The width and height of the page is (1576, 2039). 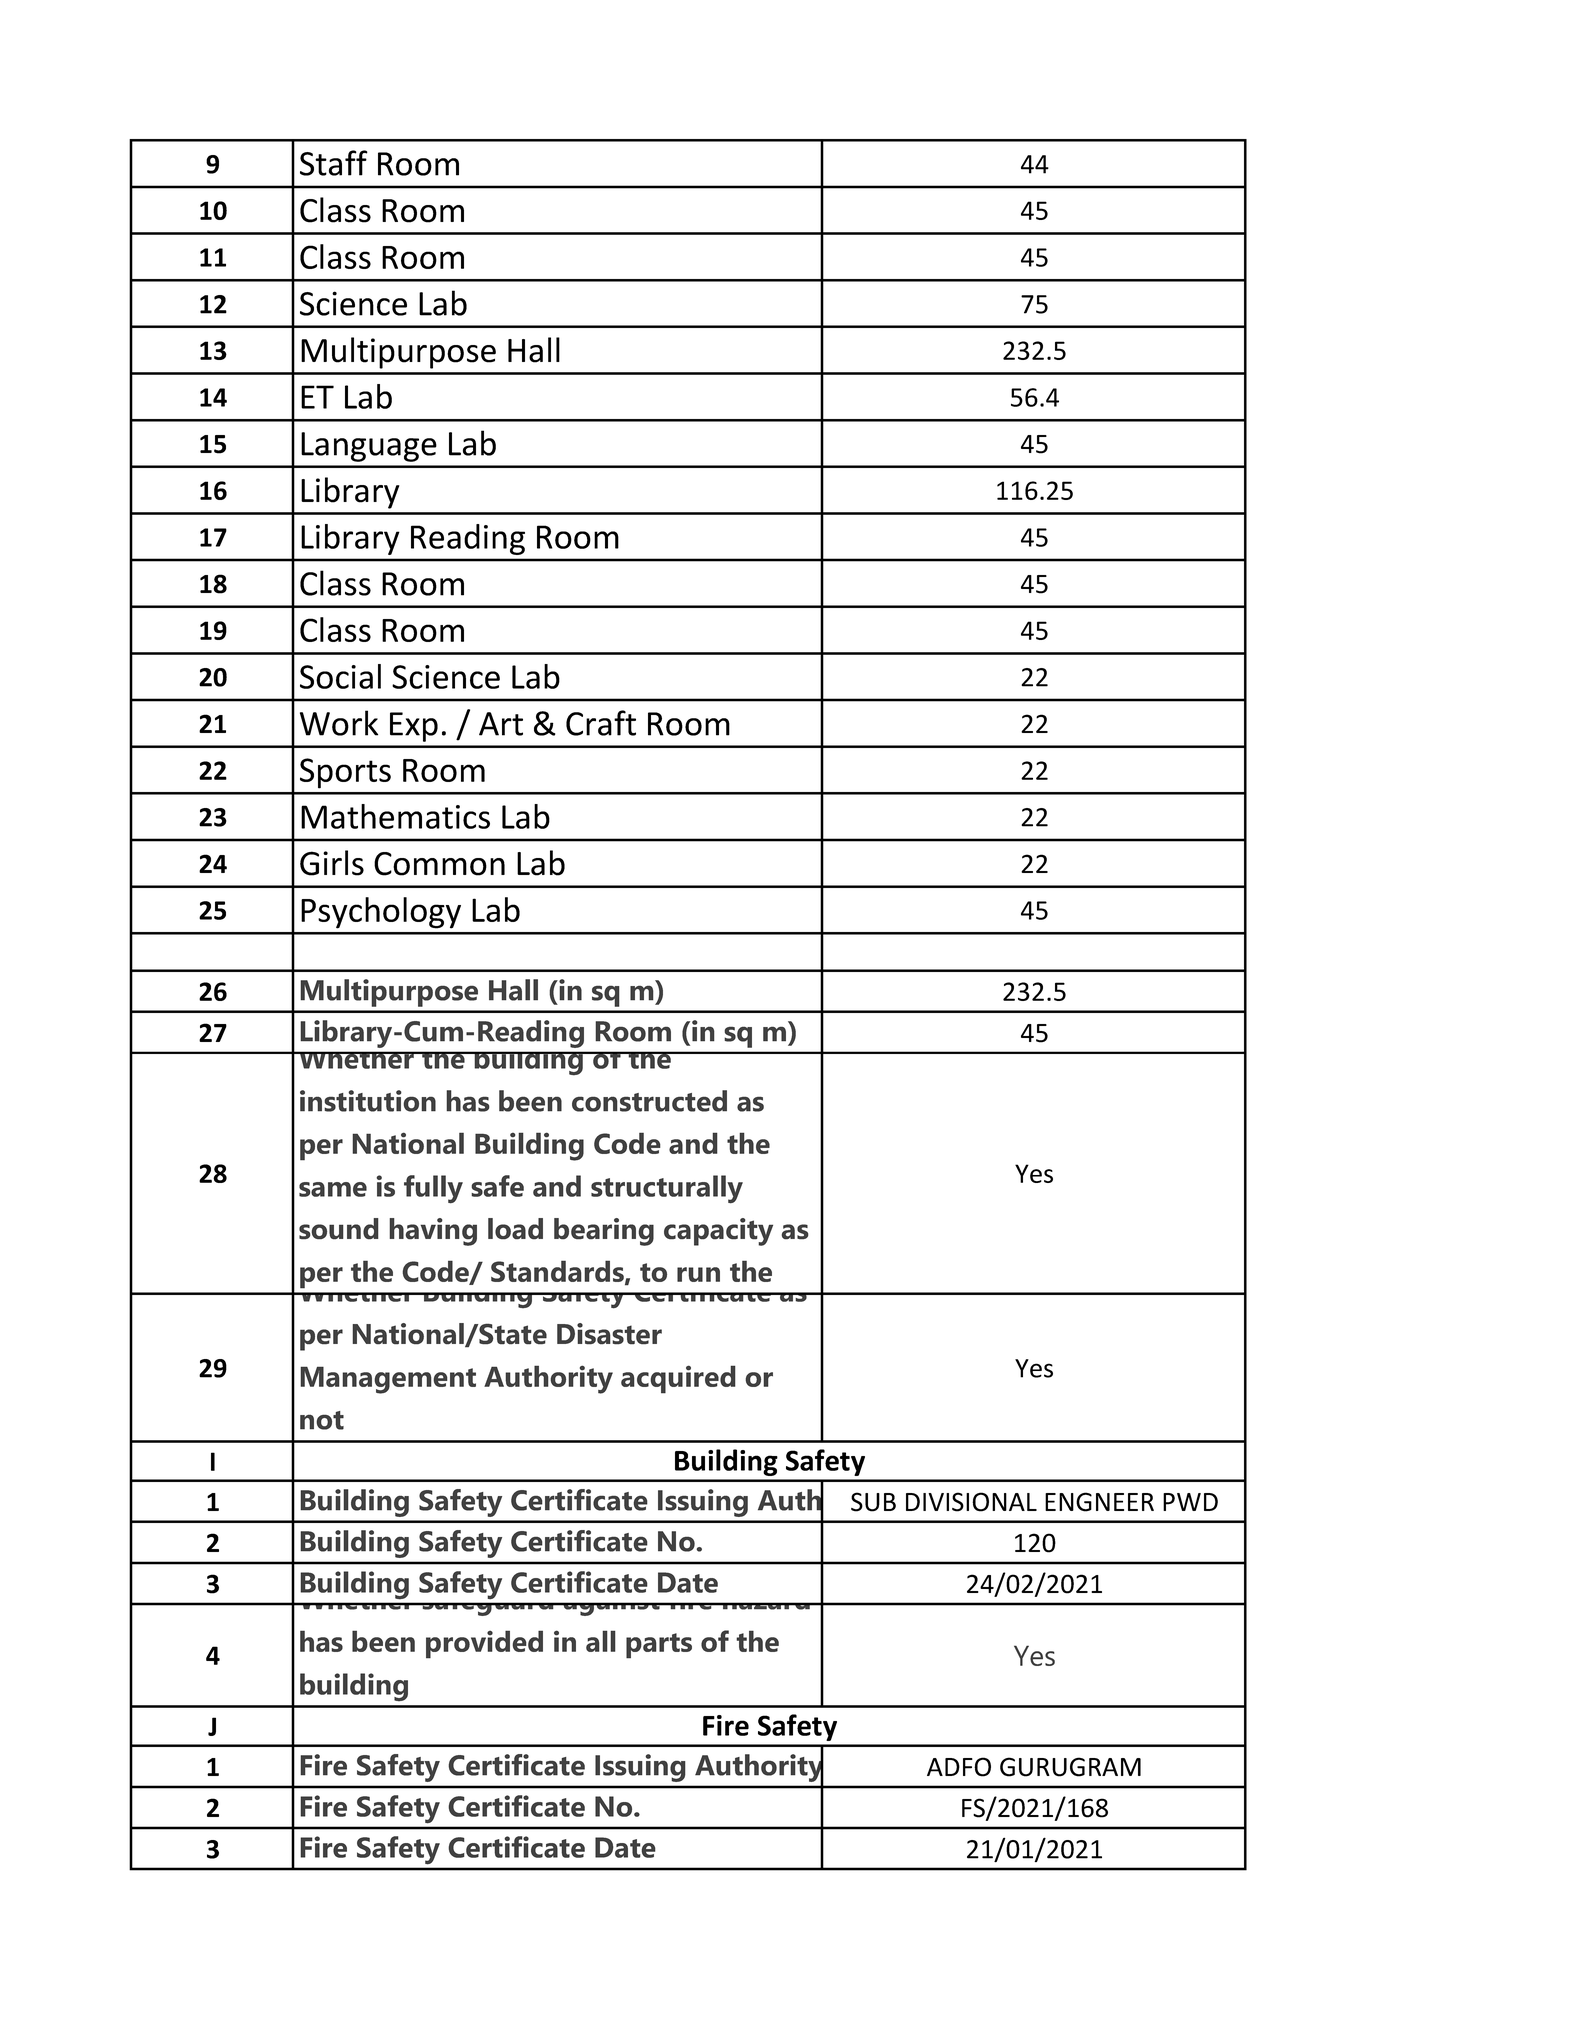 I want to click on Craft, so click(x=601, y=723).
